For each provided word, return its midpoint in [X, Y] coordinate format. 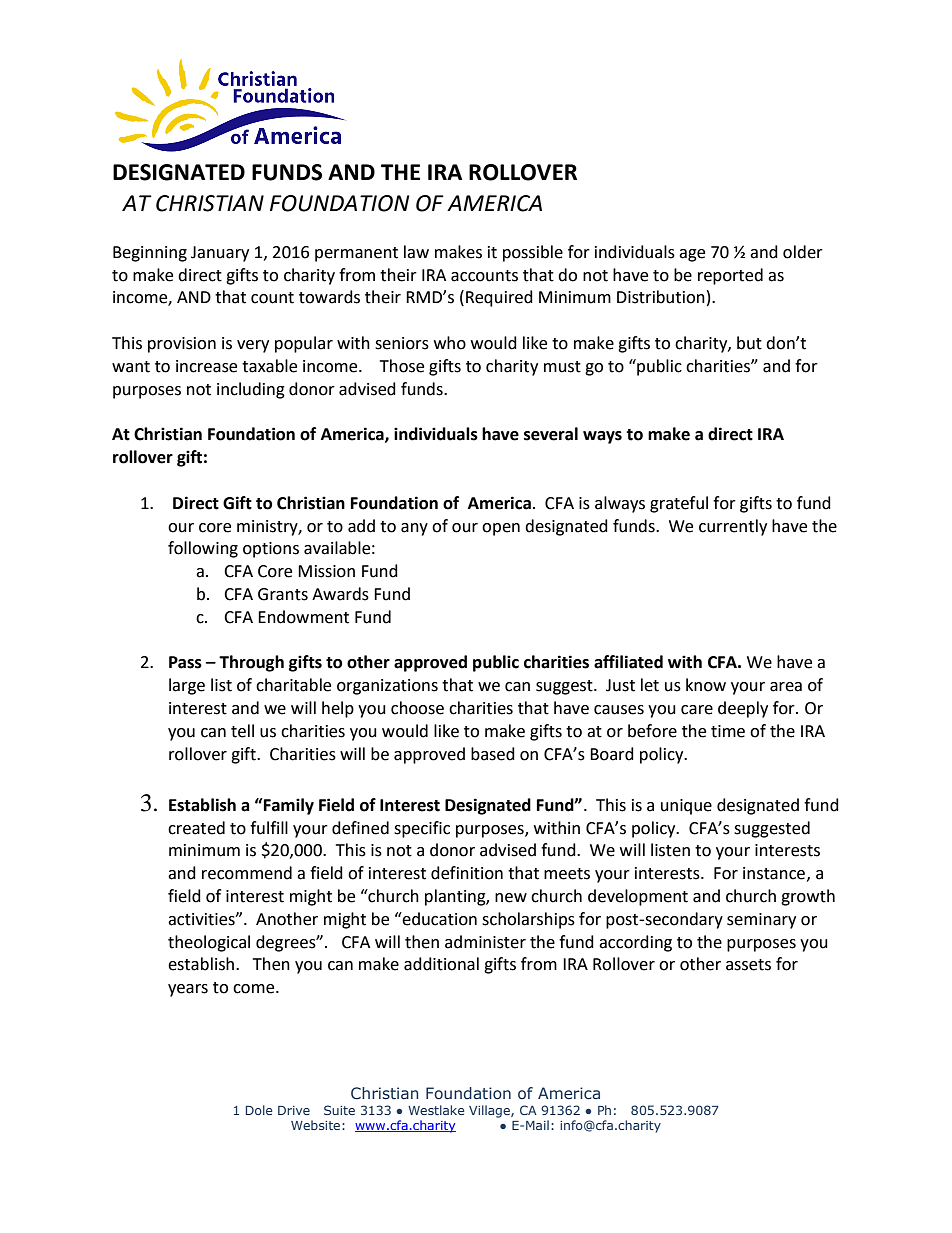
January [220, 254]
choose [417, 708]
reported [730, 276]
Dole [259, 1110]
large [187, 686]
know [706, 685]
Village [490, 1111]
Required [499, 298]
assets [748, 965]
